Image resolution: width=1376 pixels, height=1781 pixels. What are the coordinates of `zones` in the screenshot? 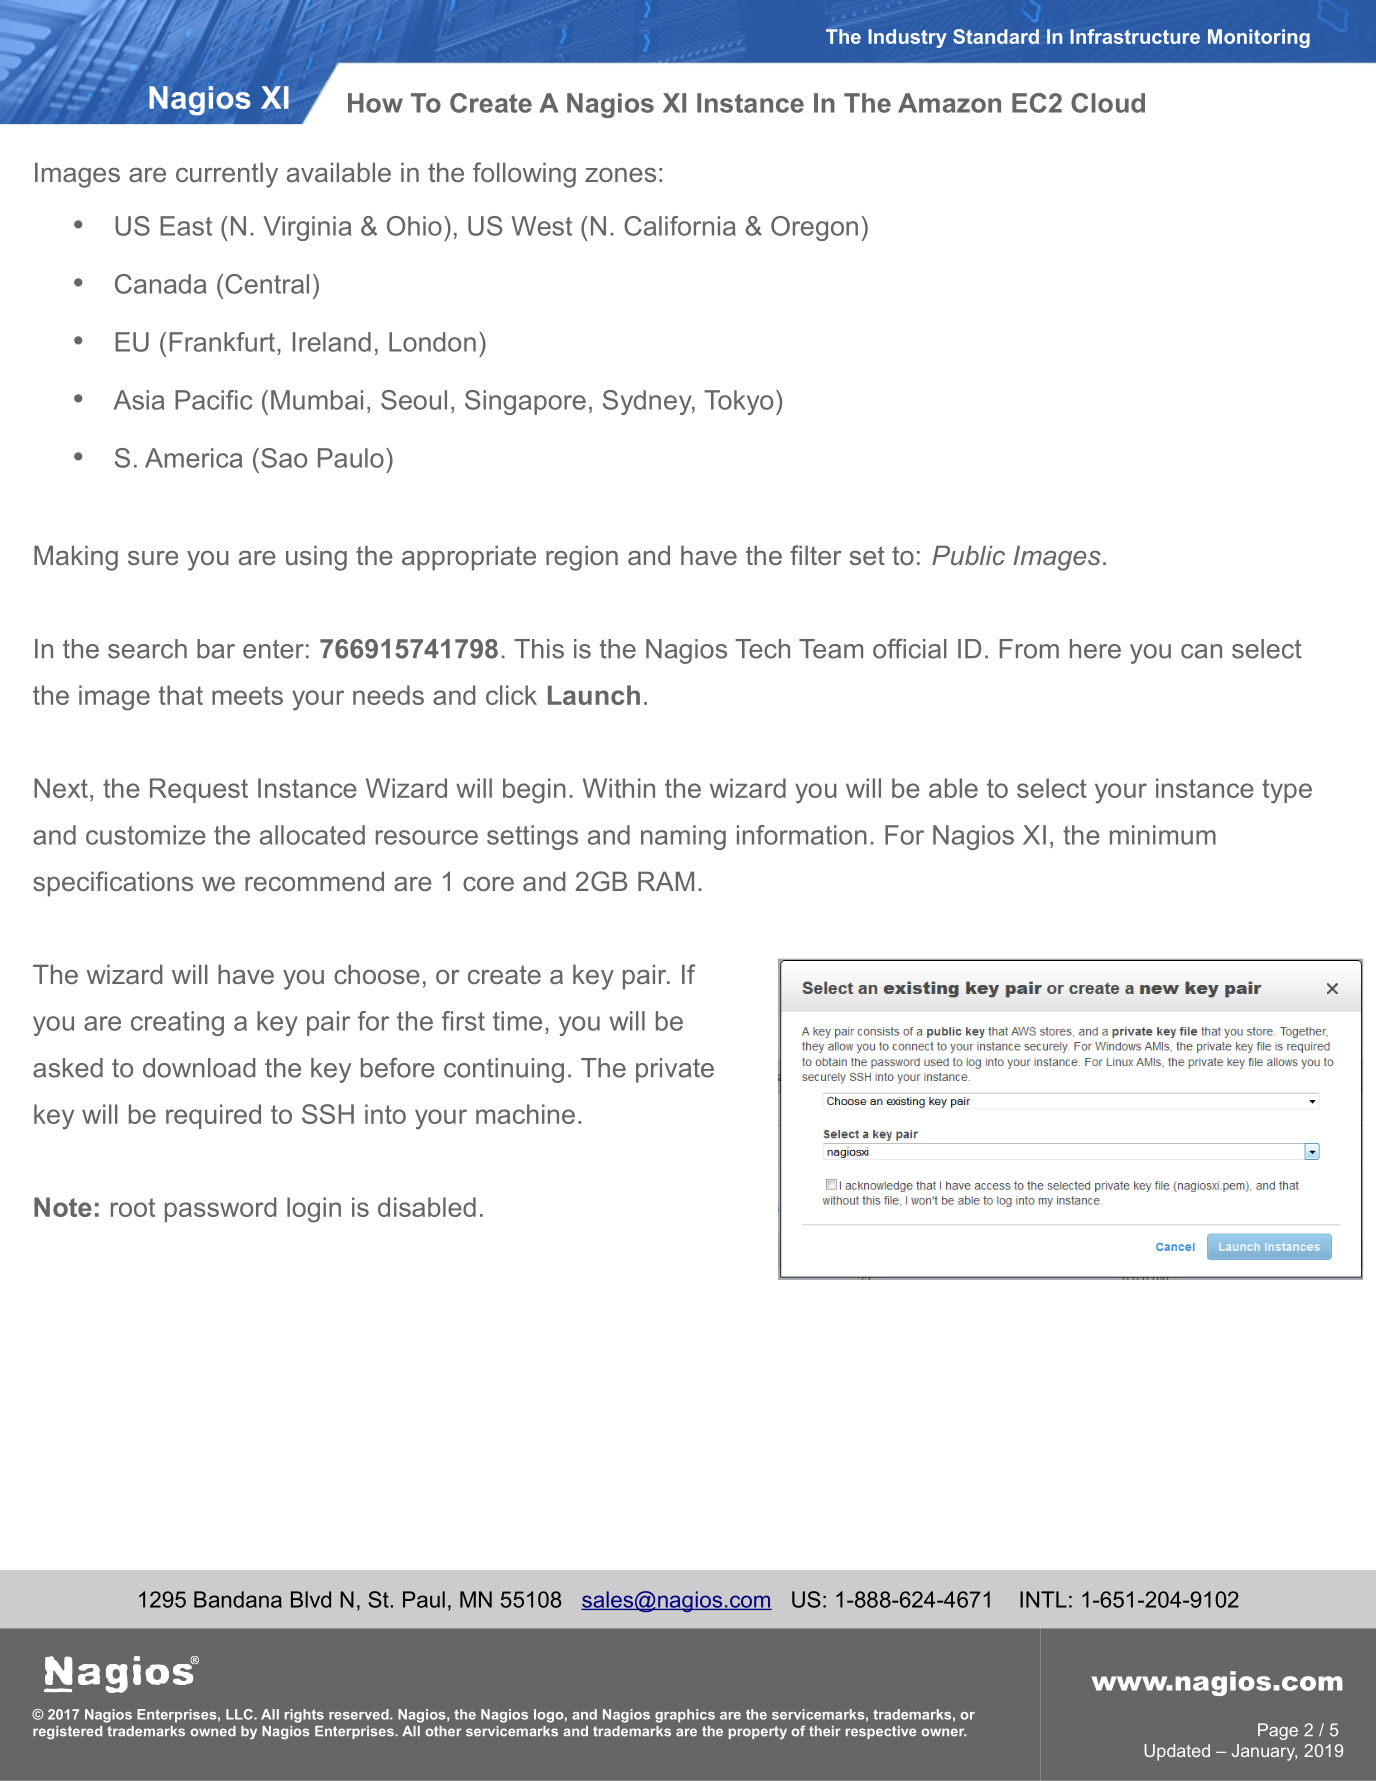 It's located at (620, 175).
